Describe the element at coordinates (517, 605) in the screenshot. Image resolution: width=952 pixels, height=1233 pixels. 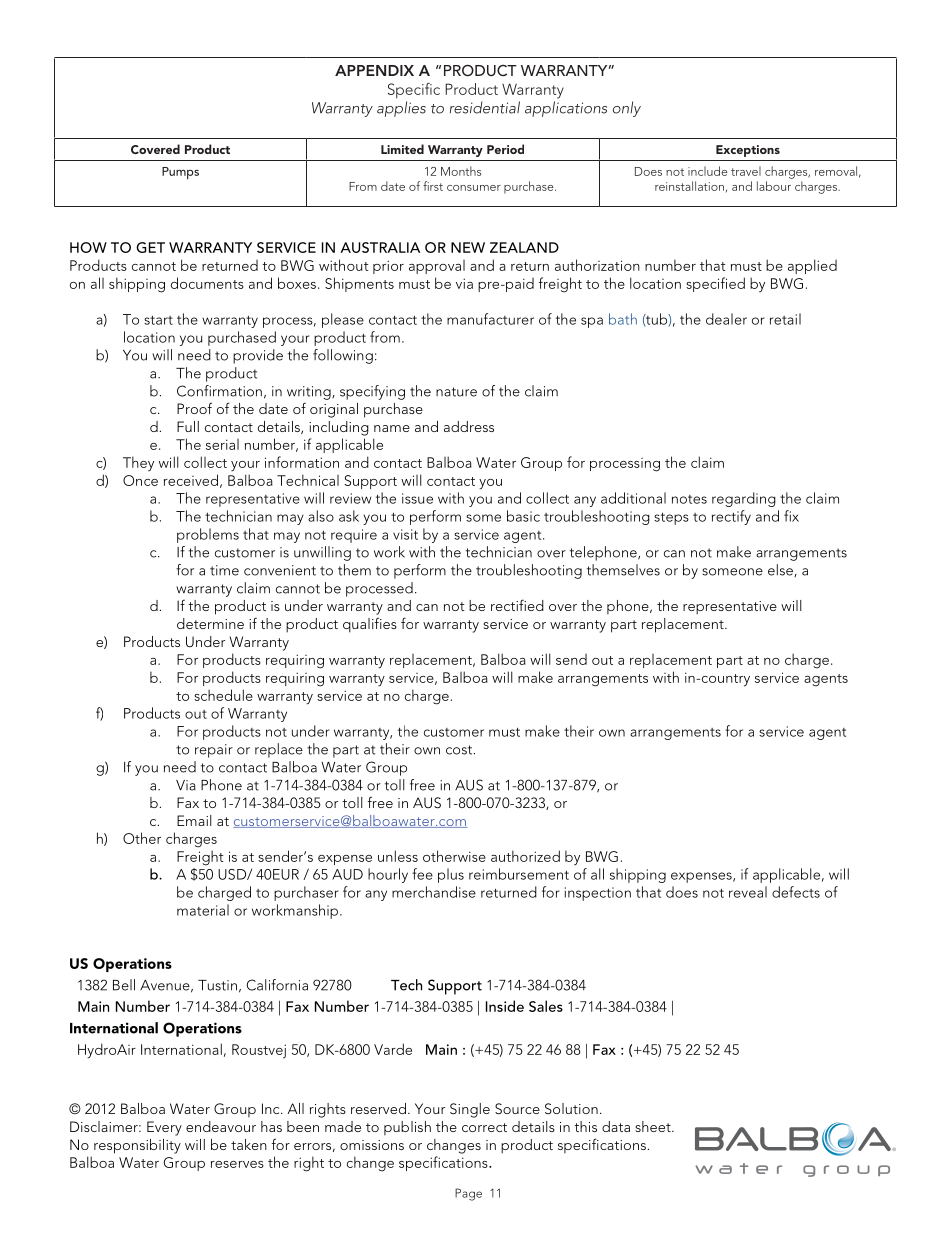
I see `rectified` at that location.
